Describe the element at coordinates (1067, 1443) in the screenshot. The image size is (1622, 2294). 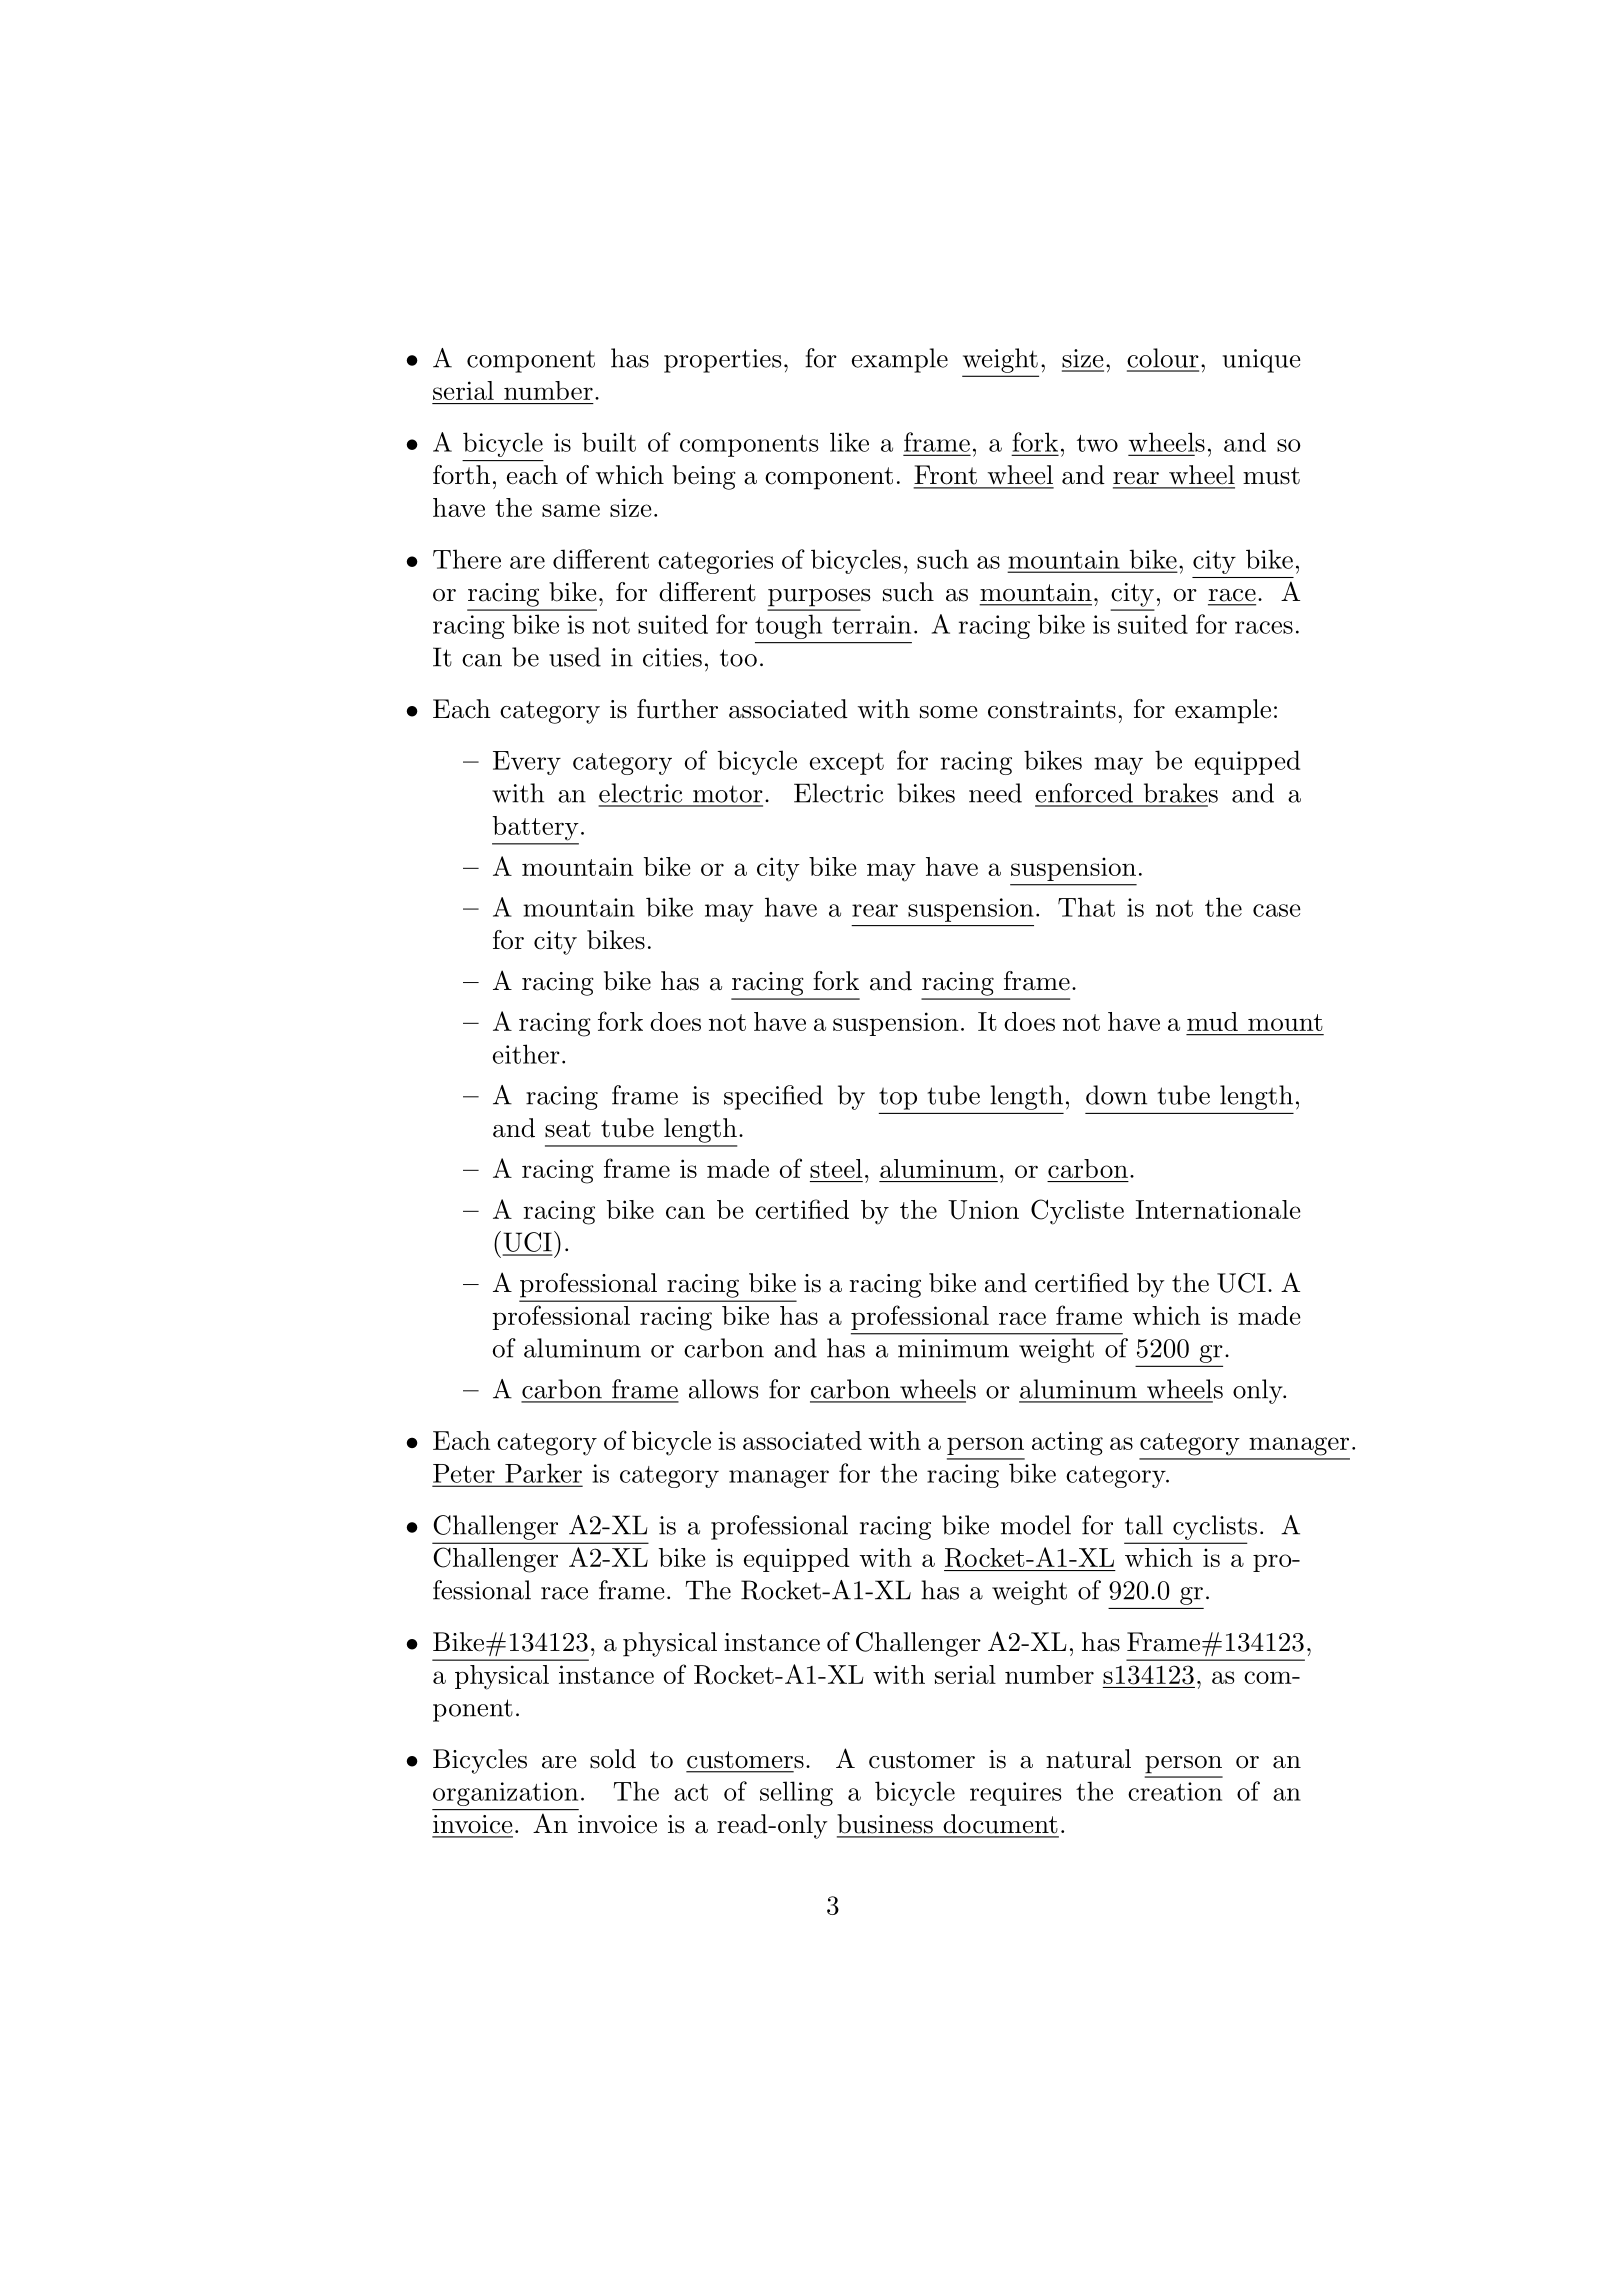
I see `acting` at that location.
